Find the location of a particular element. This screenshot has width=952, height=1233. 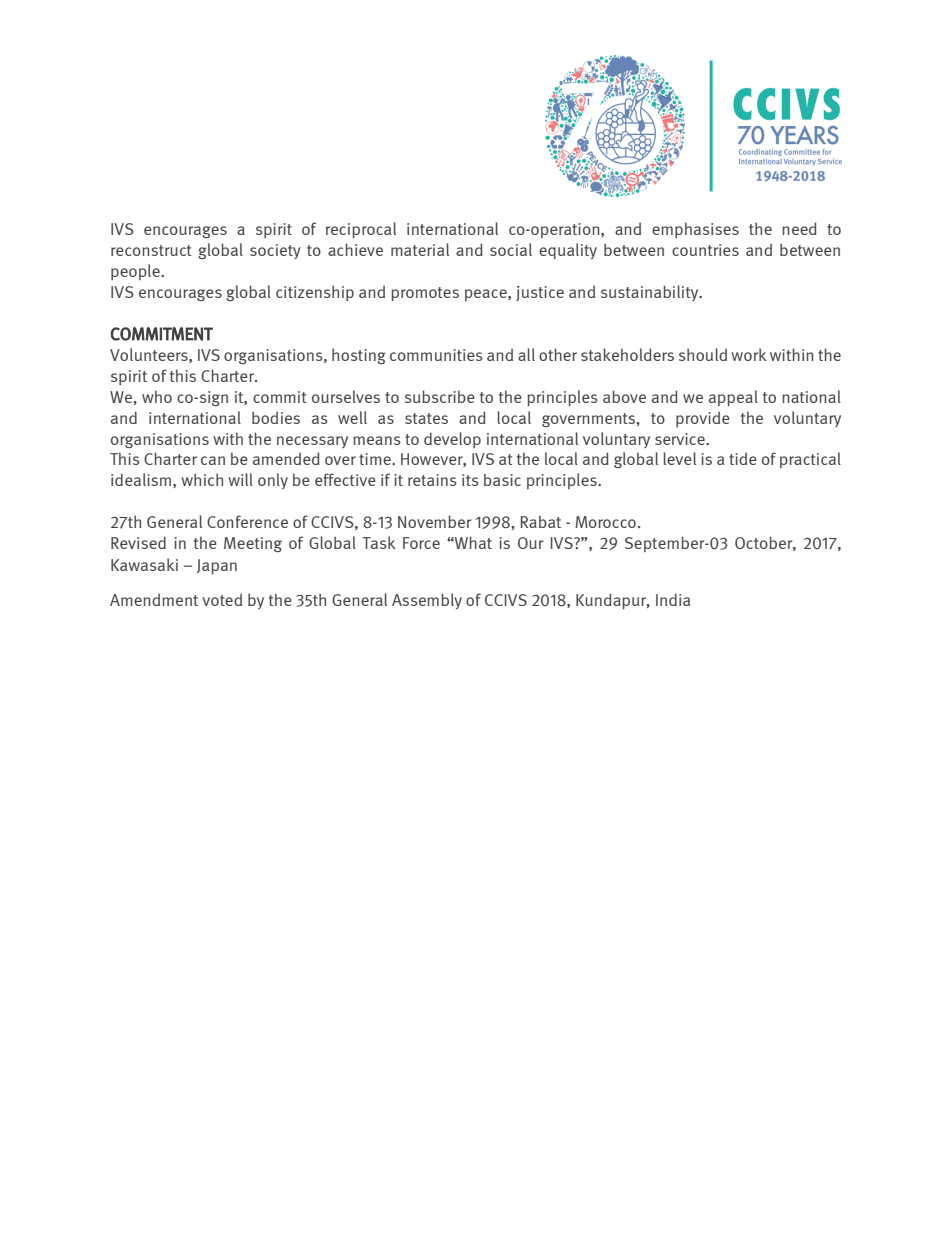

Conference is located at coordinates (247, 521).
